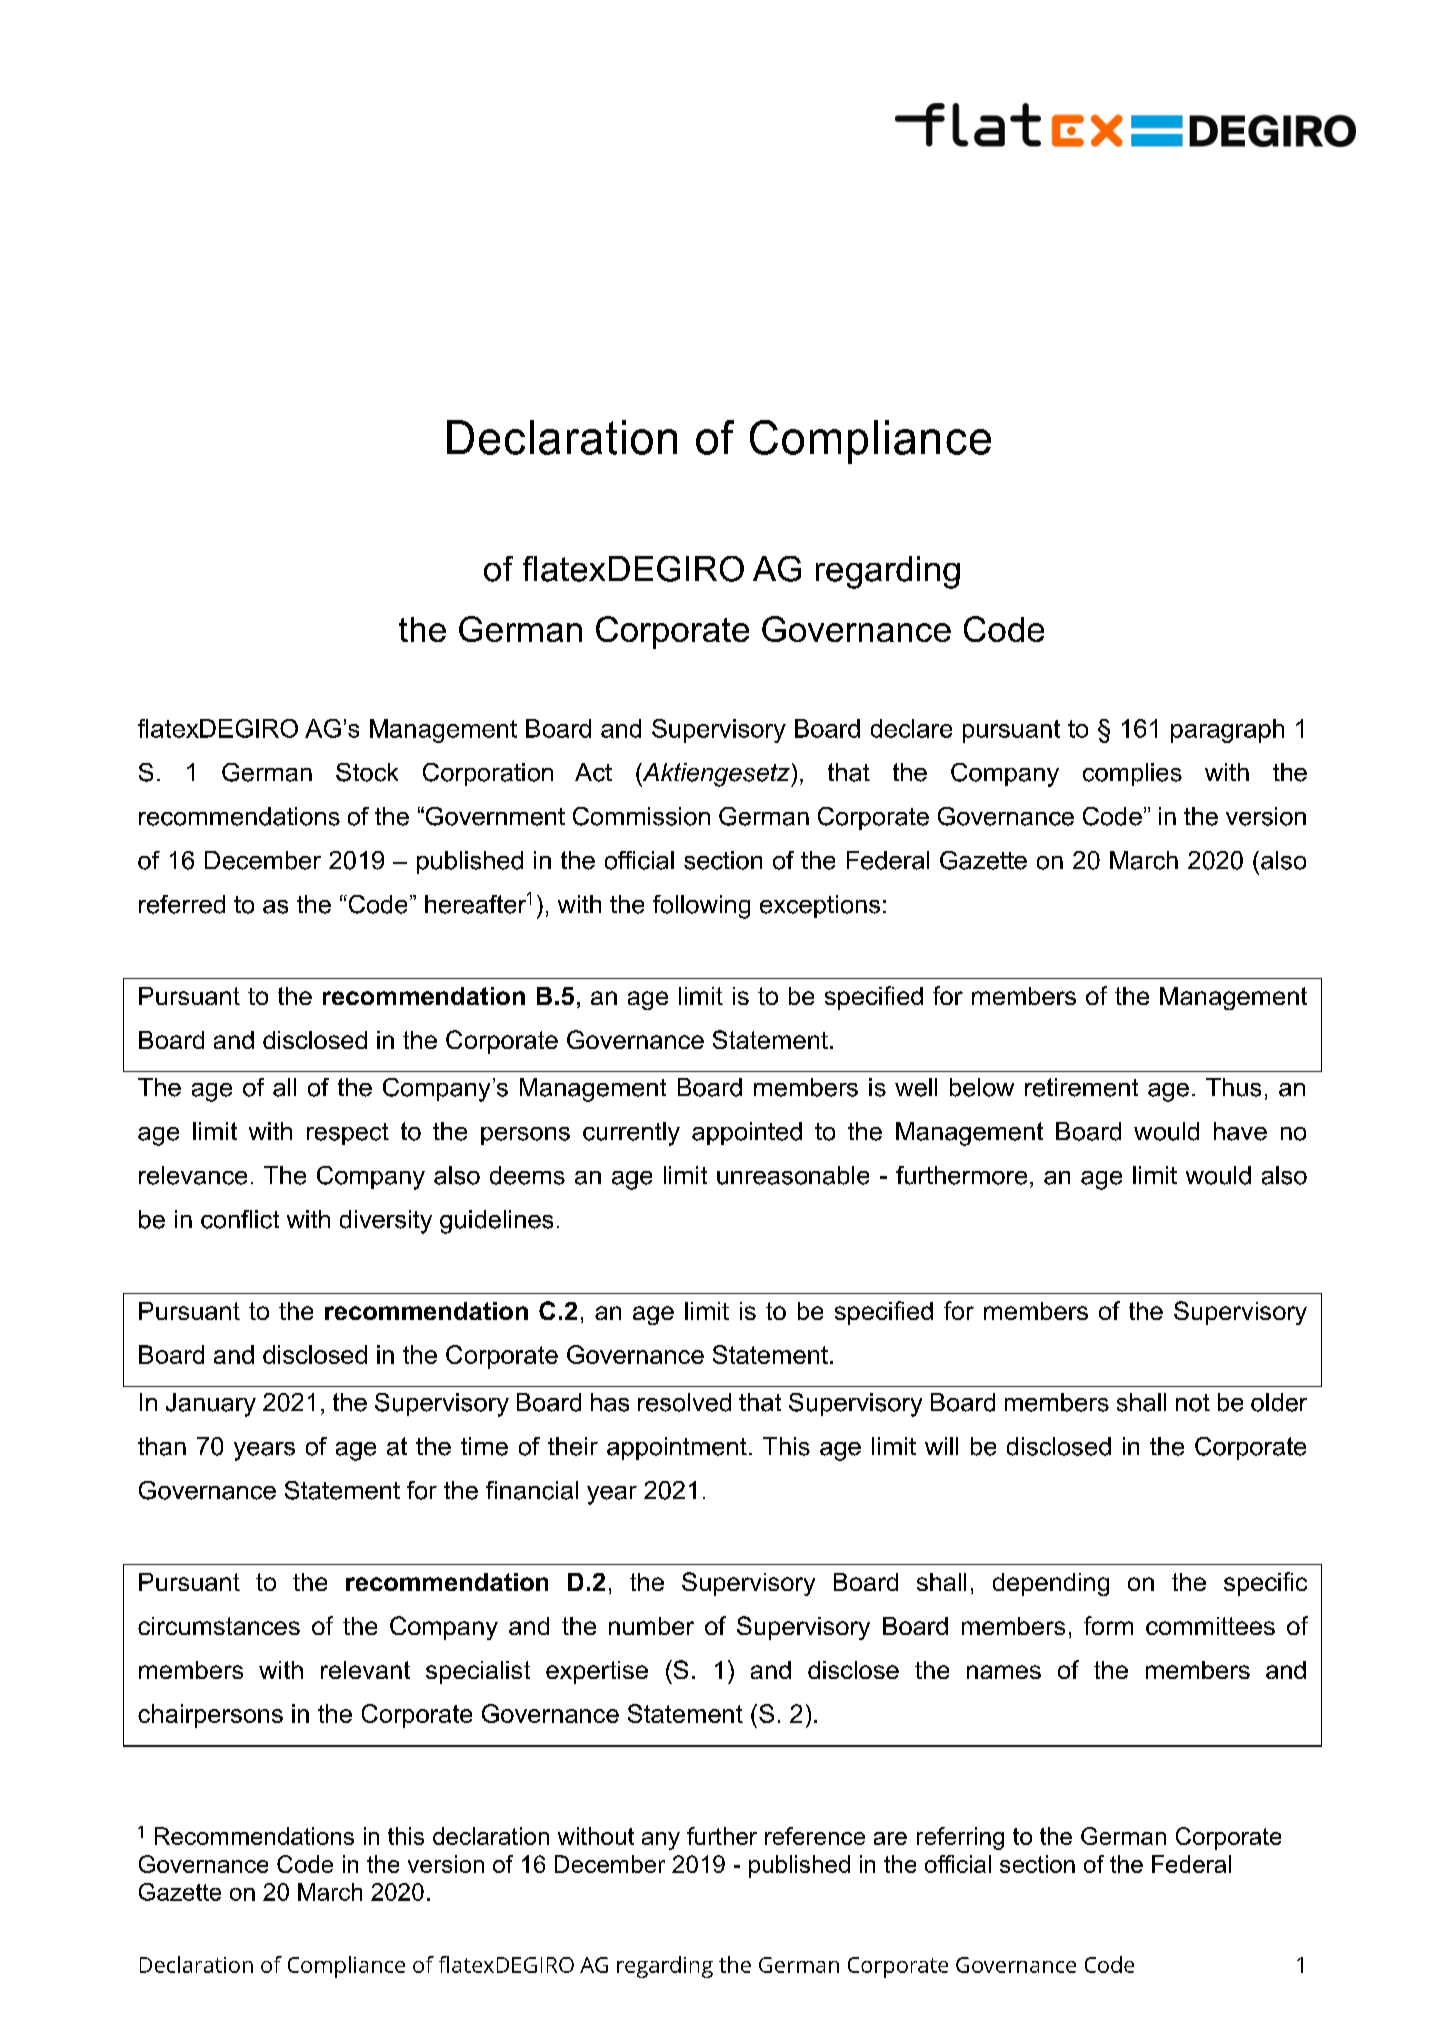 The width and height of the screenshot is (1445, 2043). I want to click on Stock, so click(367, 772).
